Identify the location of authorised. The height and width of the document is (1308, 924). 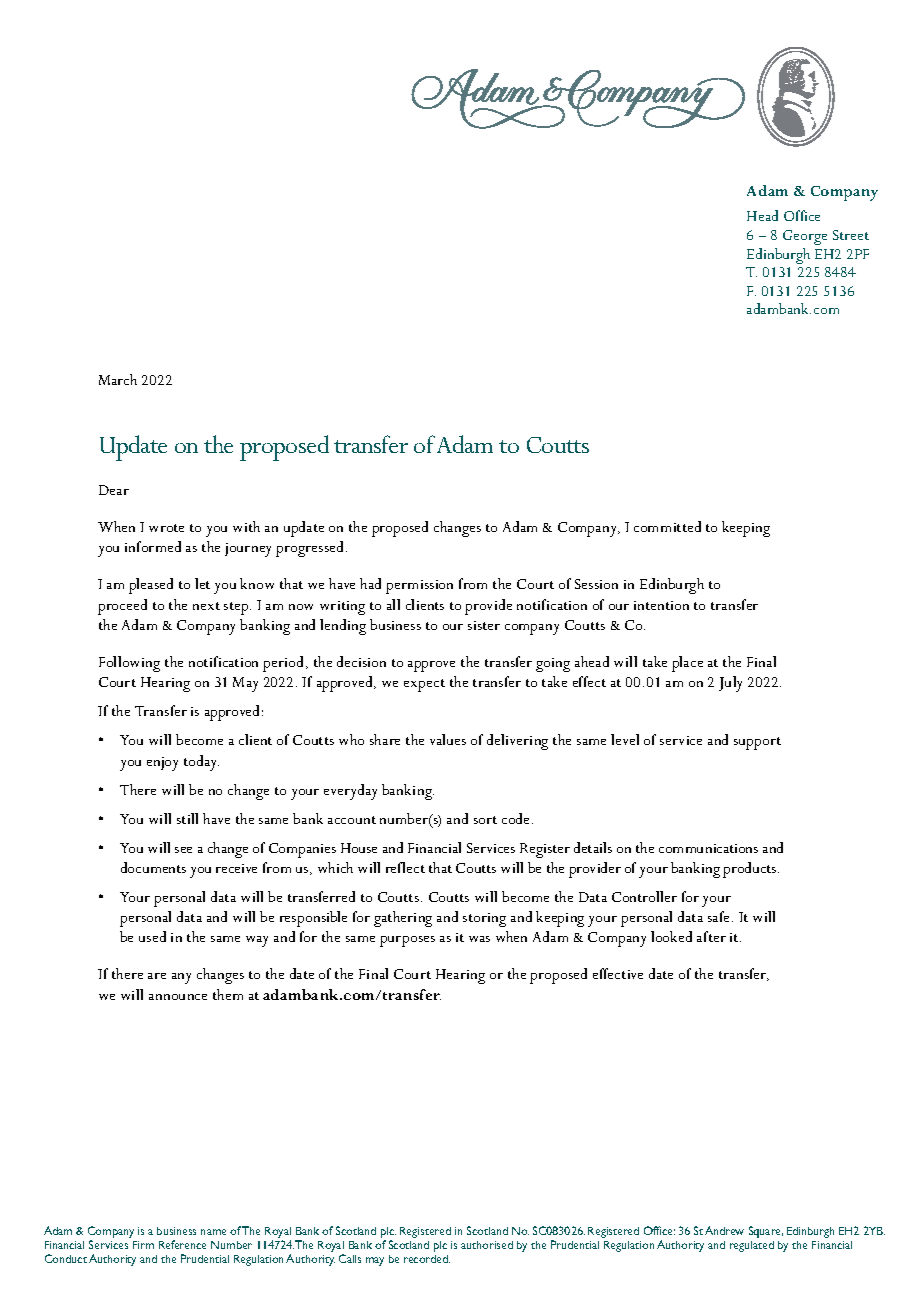
(487, 1245).
